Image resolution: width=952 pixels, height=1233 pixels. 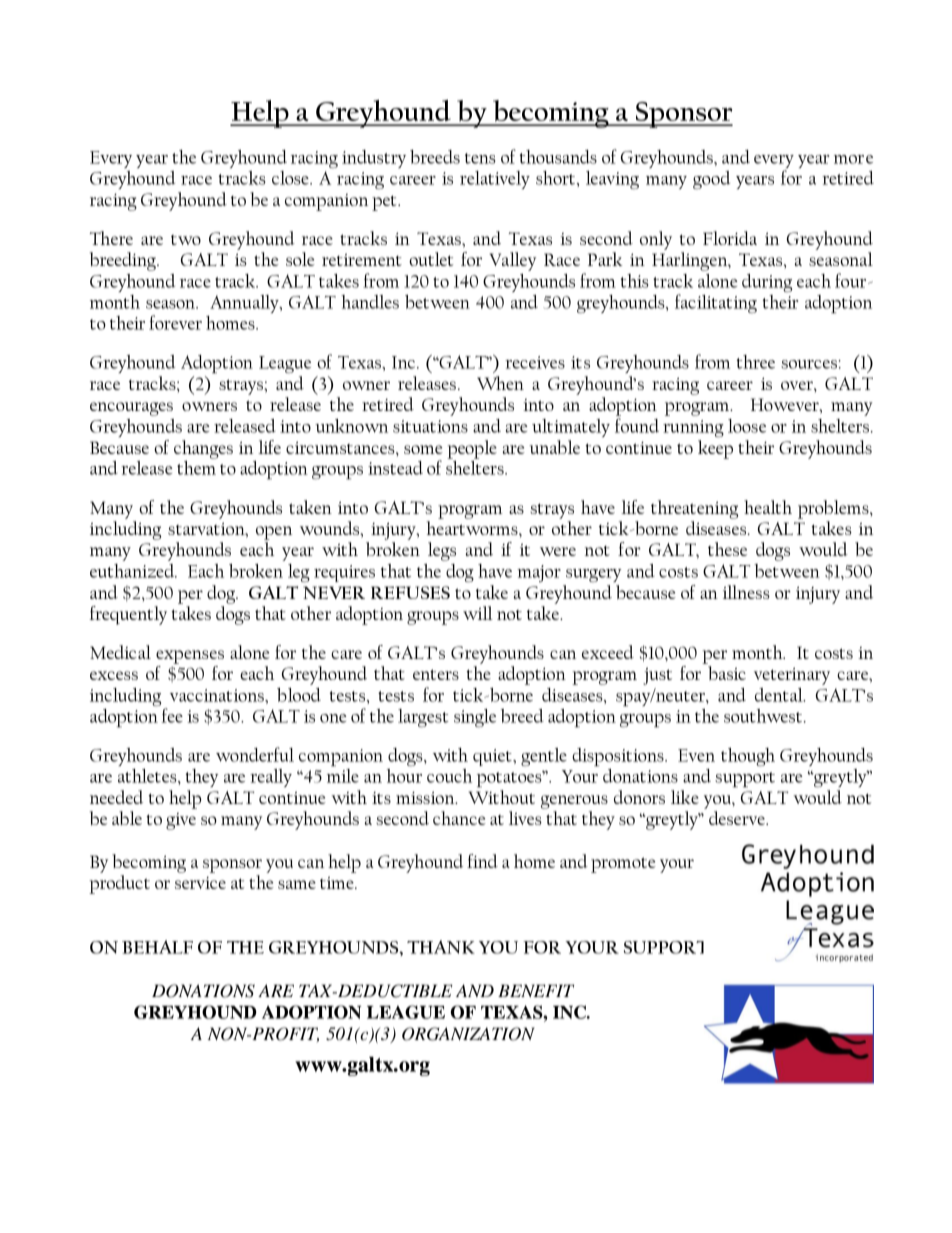 I want to click on close, so click(x=291, y=178).
